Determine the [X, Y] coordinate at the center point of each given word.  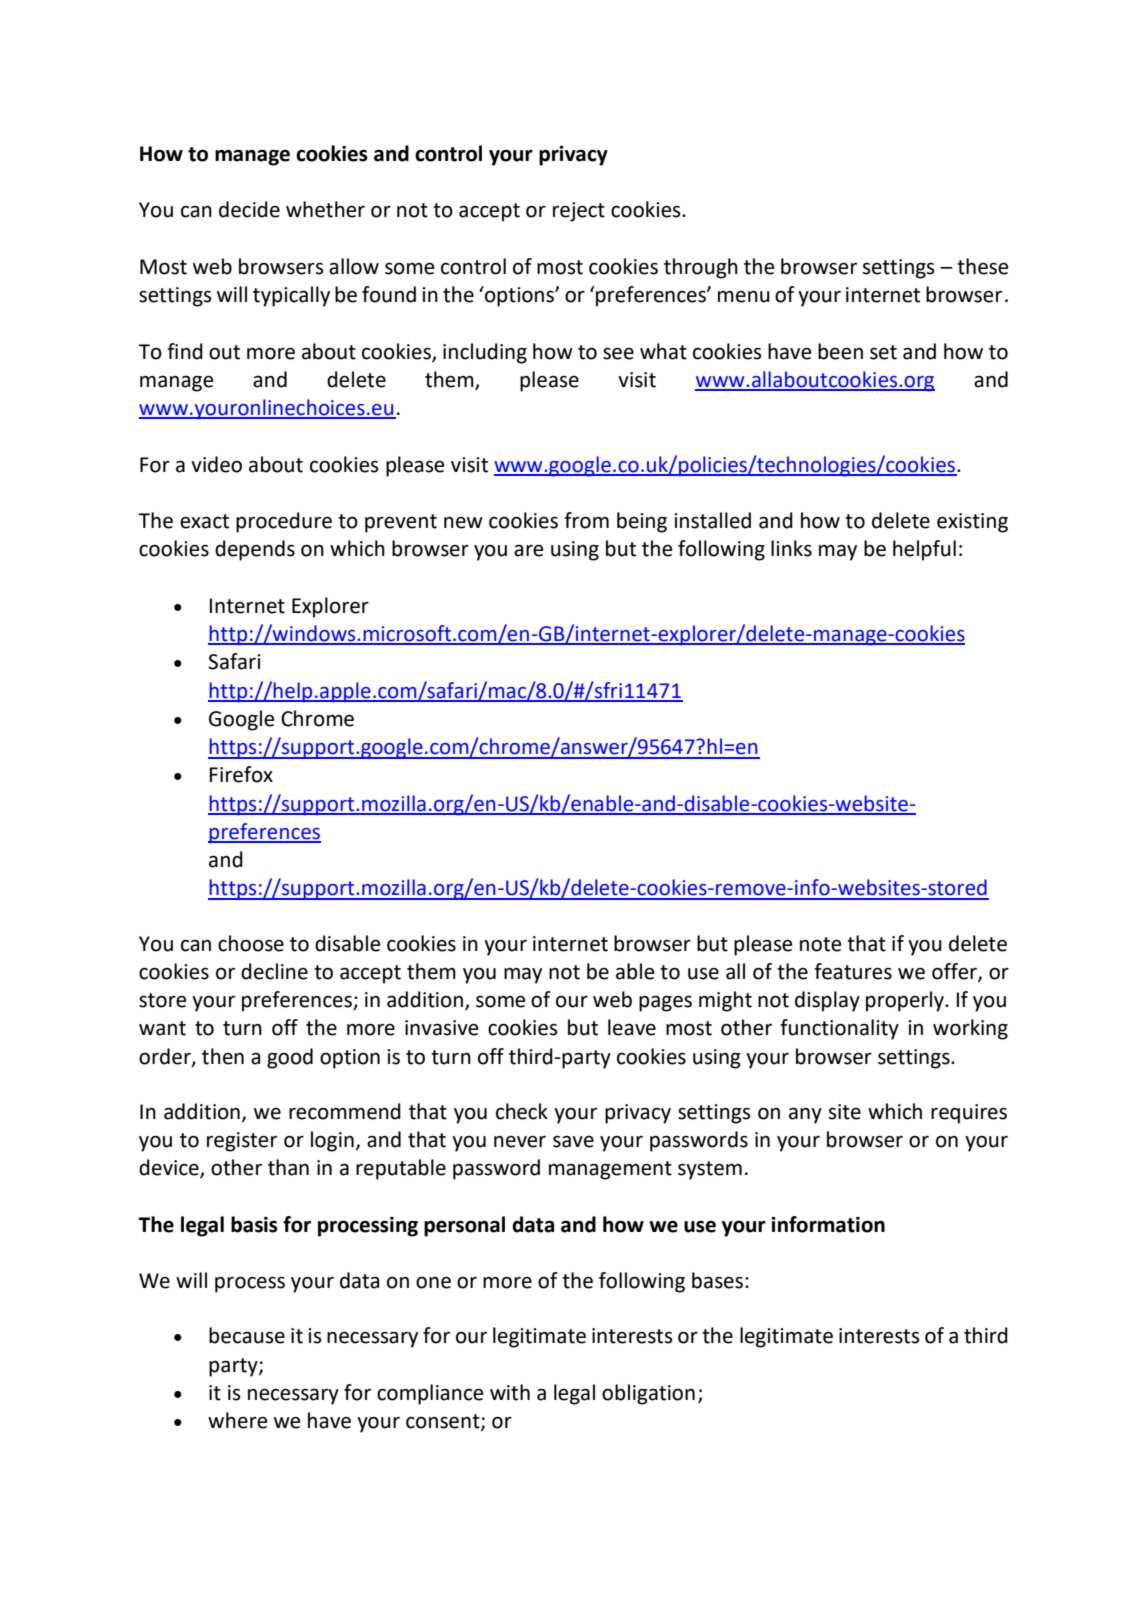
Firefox [241, 774]
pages [665, 1003]
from [586, 520]
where [237, 1420]
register [242, 1142]
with [510, 1392]
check [522, 1111]
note [820, 944]
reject [579, 212]
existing [972, 523]
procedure [284, 522]
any [805, 1115]
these [982, 266]
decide [249, 209]
